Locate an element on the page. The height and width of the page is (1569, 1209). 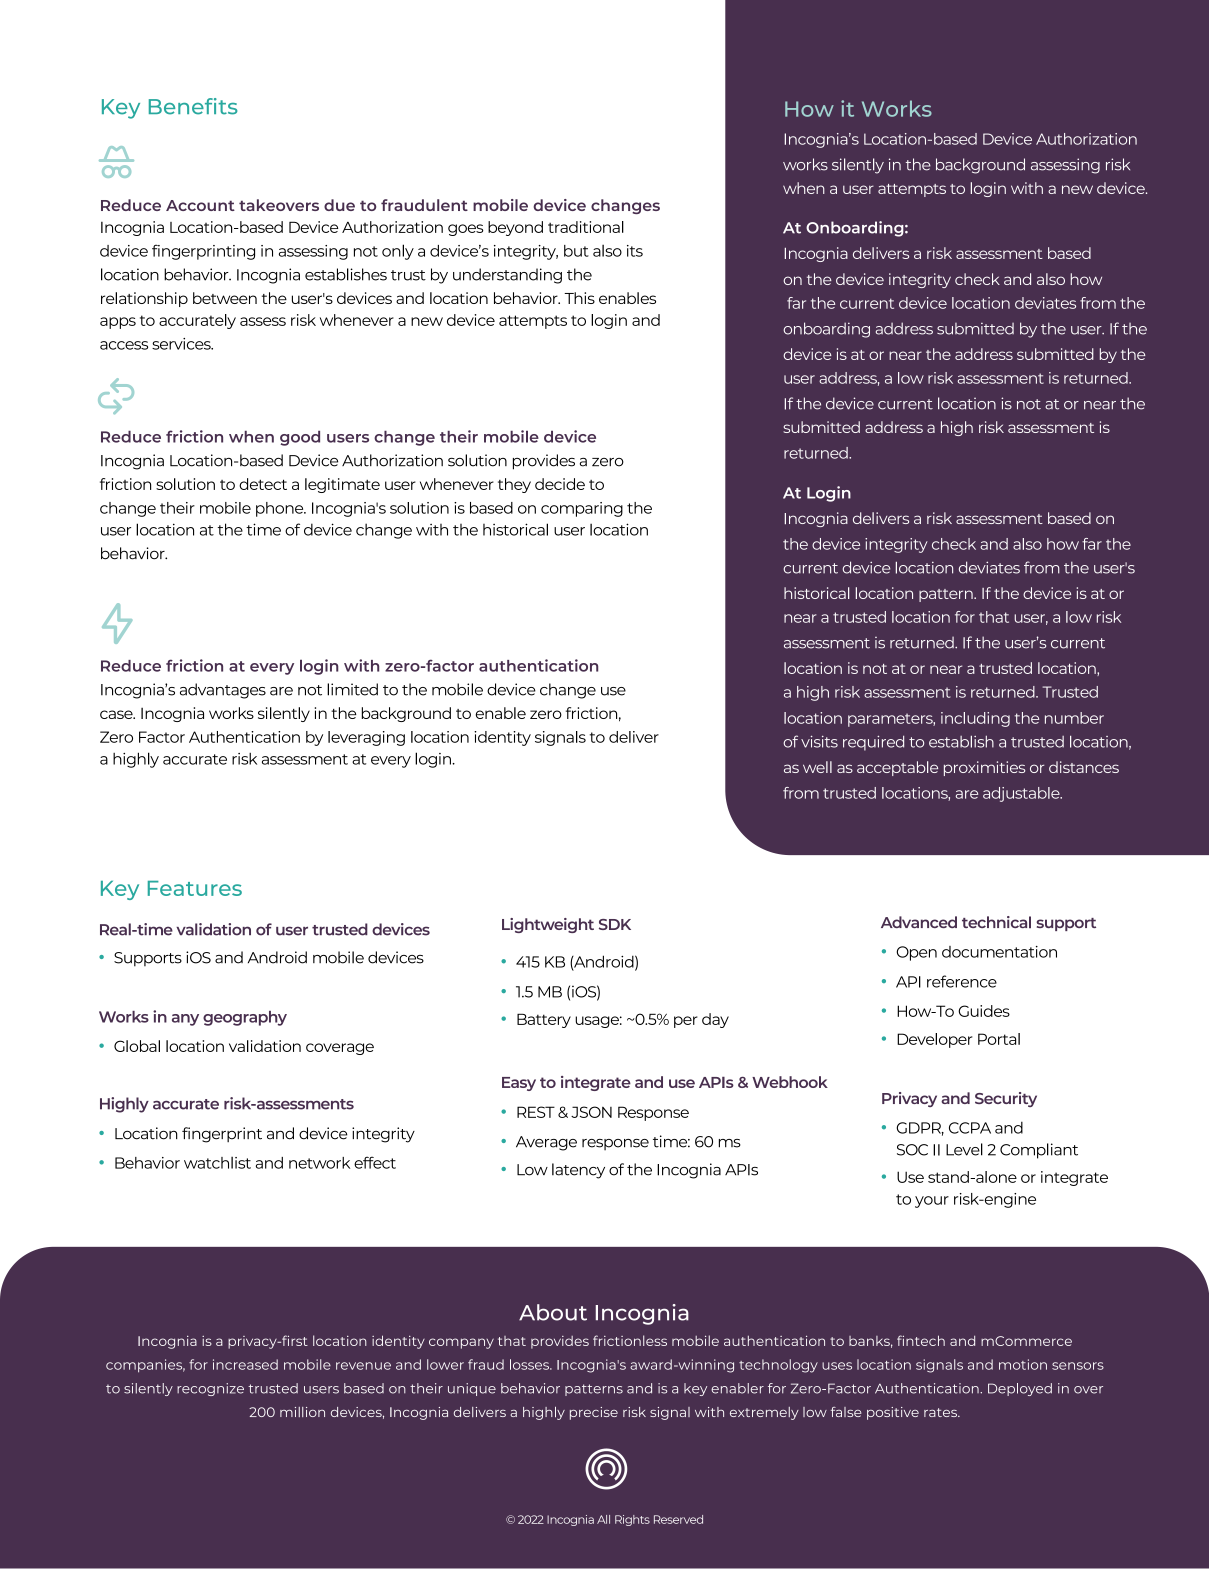
Benefits is located at coordinates (193, 106).
